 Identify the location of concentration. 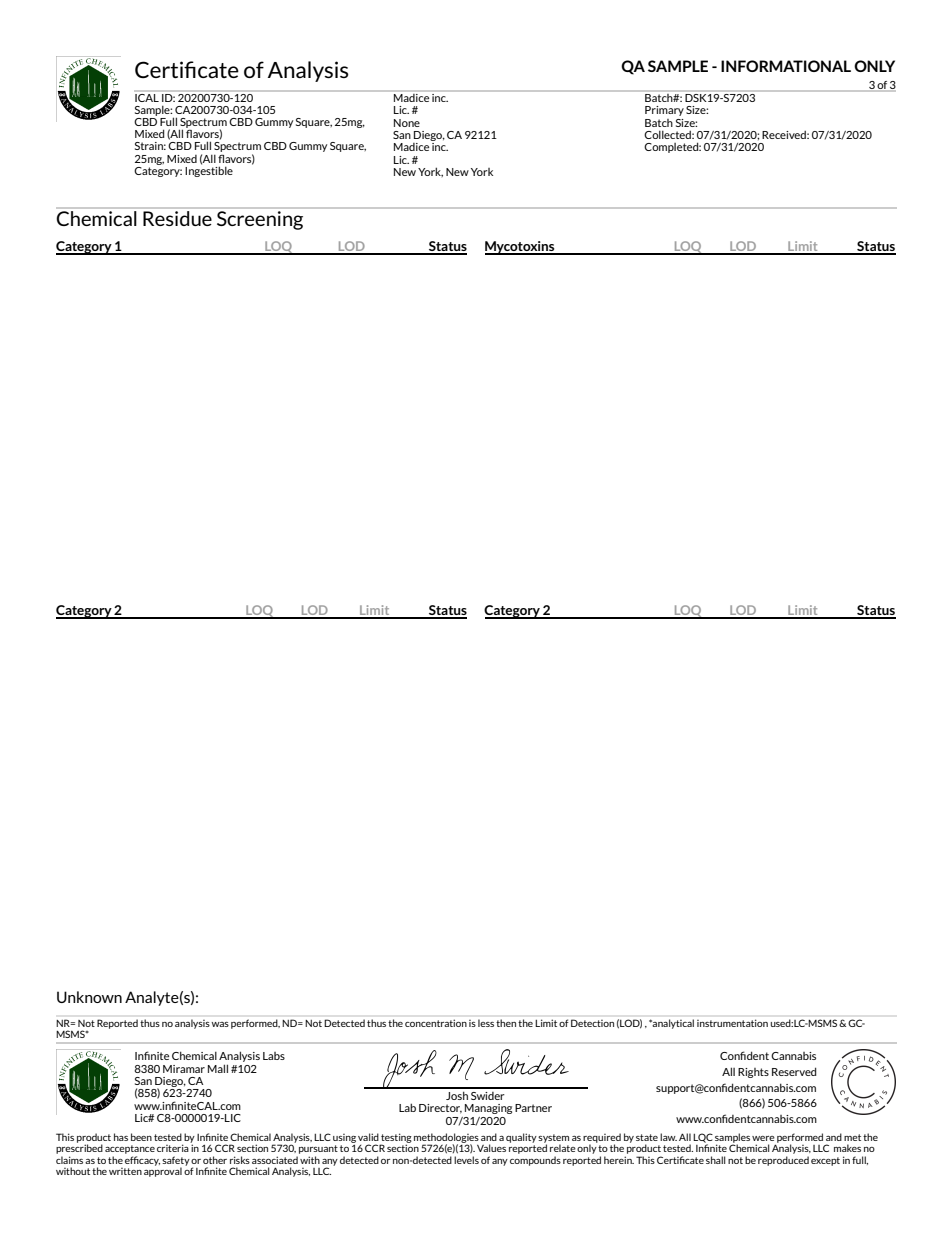
(436, 1023).
